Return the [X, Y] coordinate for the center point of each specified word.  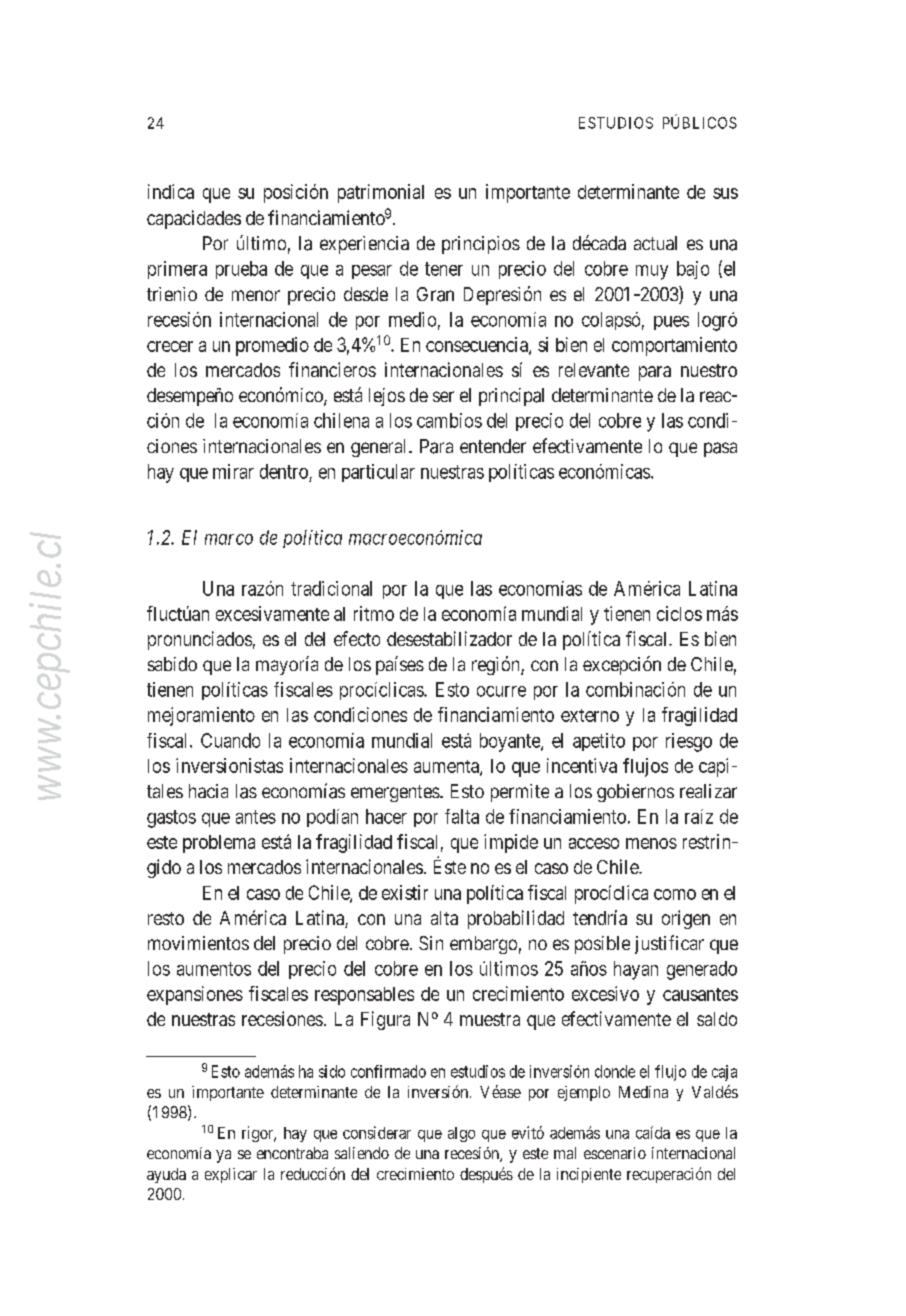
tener [444, 269]
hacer [386, 816]
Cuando [230, 740]
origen [686, 919]
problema [219, 844]
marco [229, 539]
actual [655, 243]
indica [171, 191]
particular [378, 473]
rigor [259, 1134]
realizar [708, 791]
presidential [619, 429]
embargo [483, 945]
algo [461, 1134]
